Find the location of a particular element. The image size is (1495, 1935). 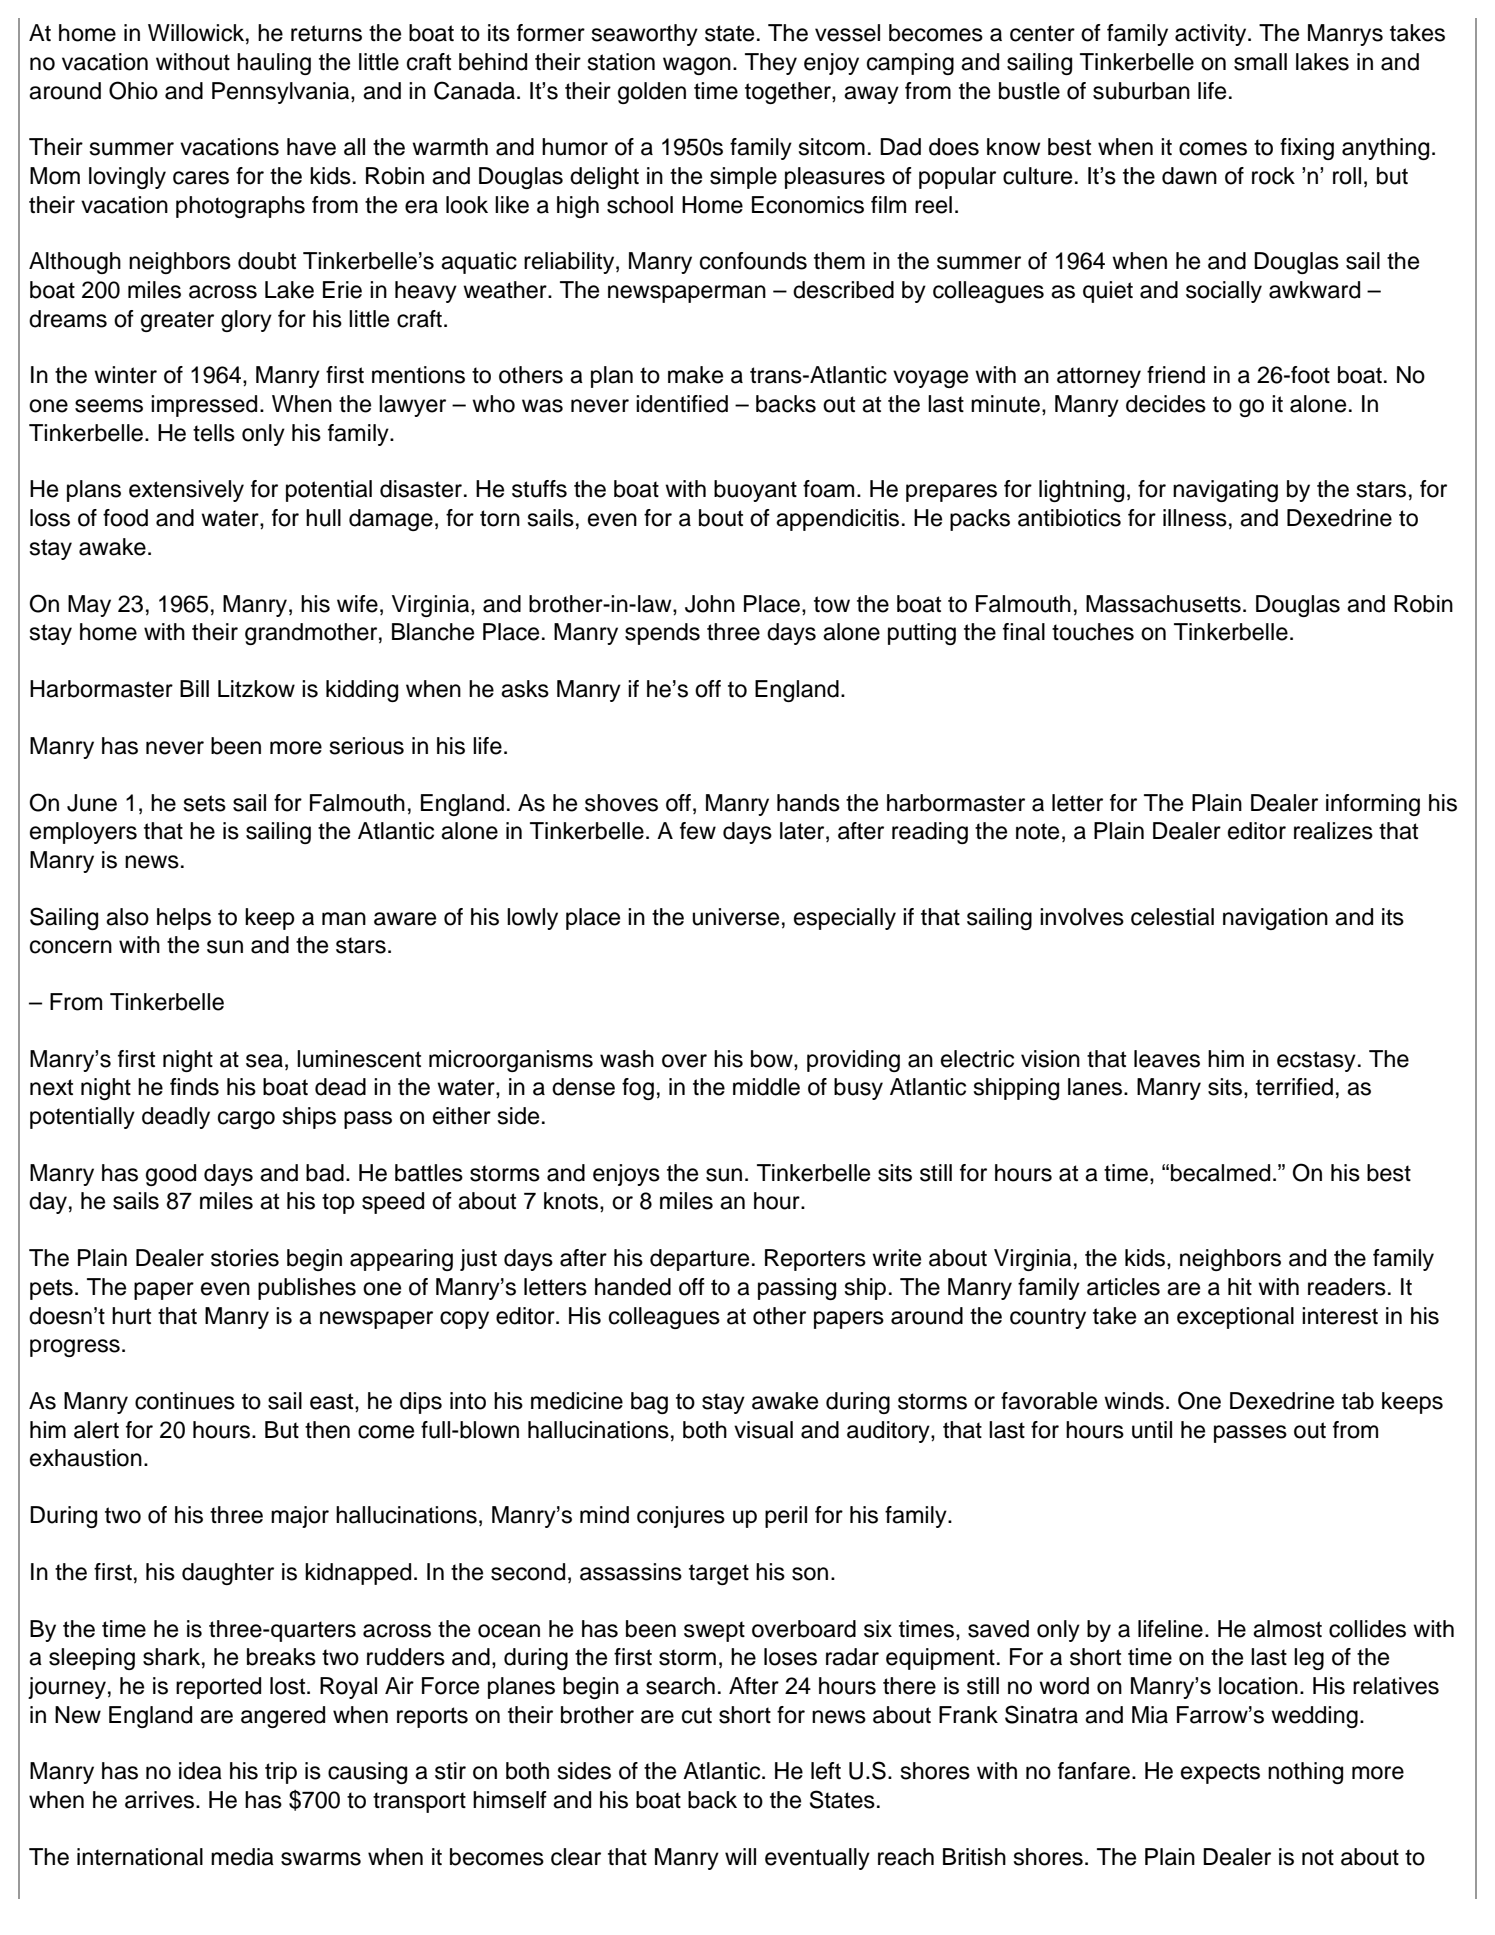

bag is located at coordinates (649, 1403).
